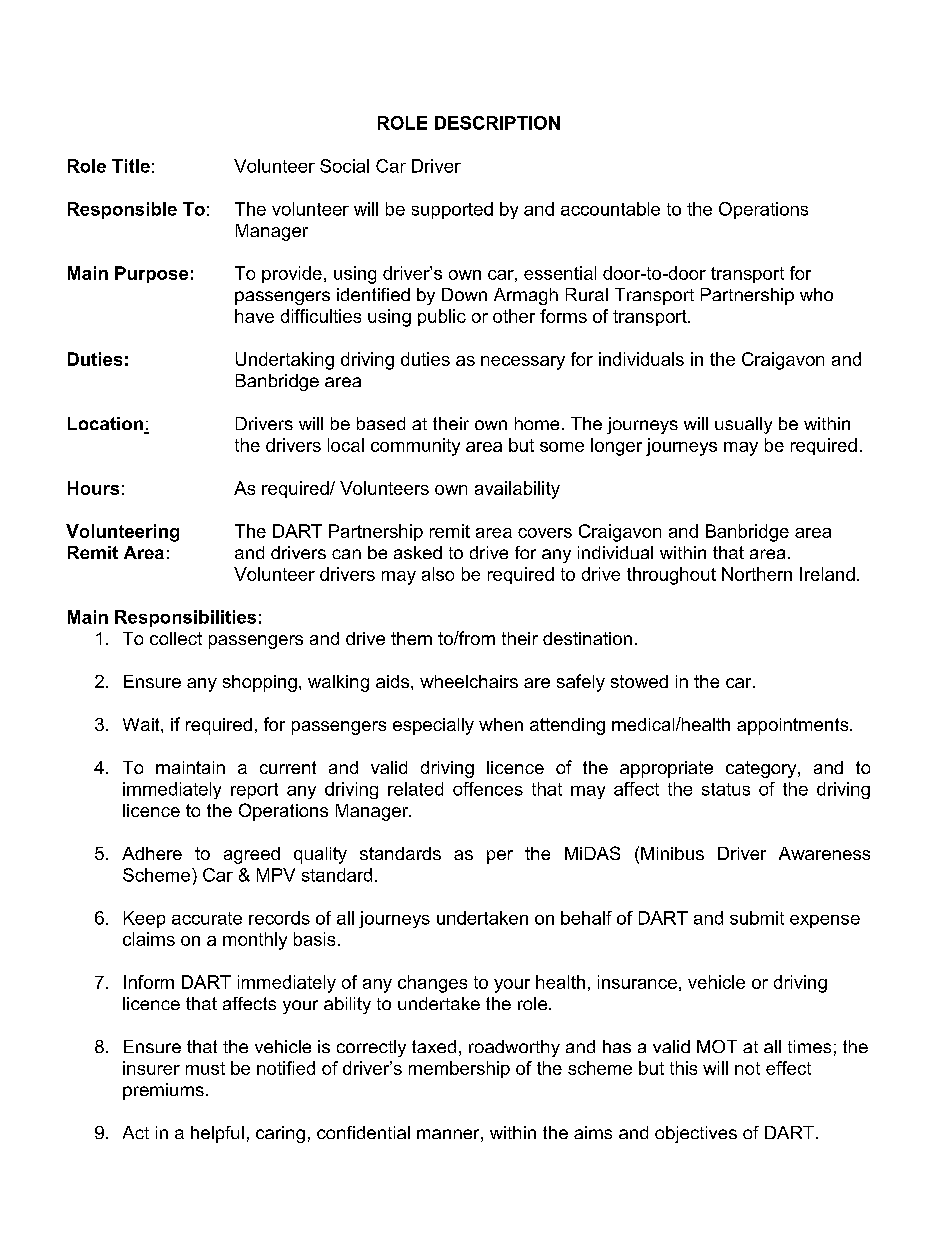  I want to click on Title, so click(131, 166).
